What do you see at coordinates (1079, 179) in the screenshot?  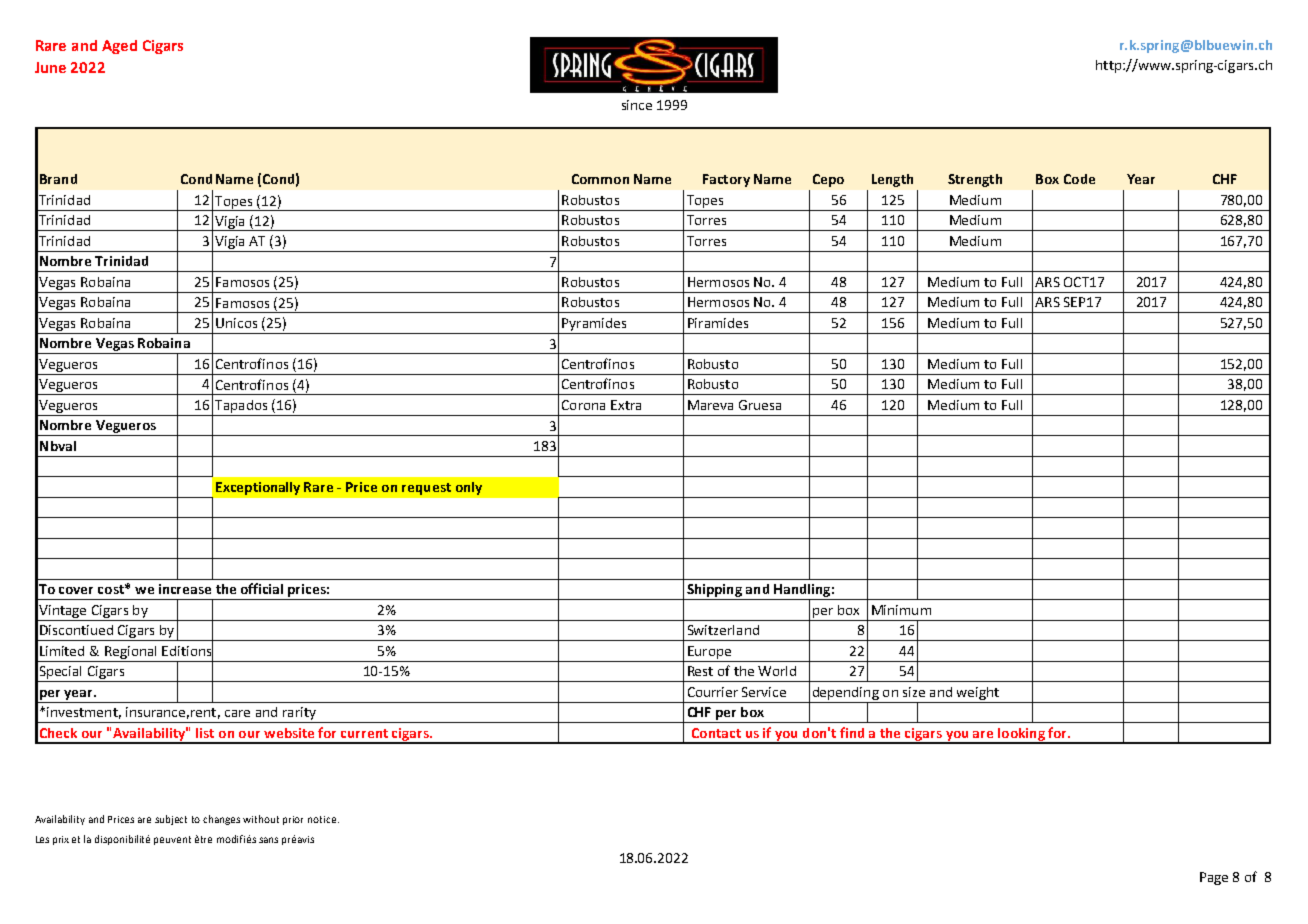 I see `Code` at bounding box center [1079, 179].
